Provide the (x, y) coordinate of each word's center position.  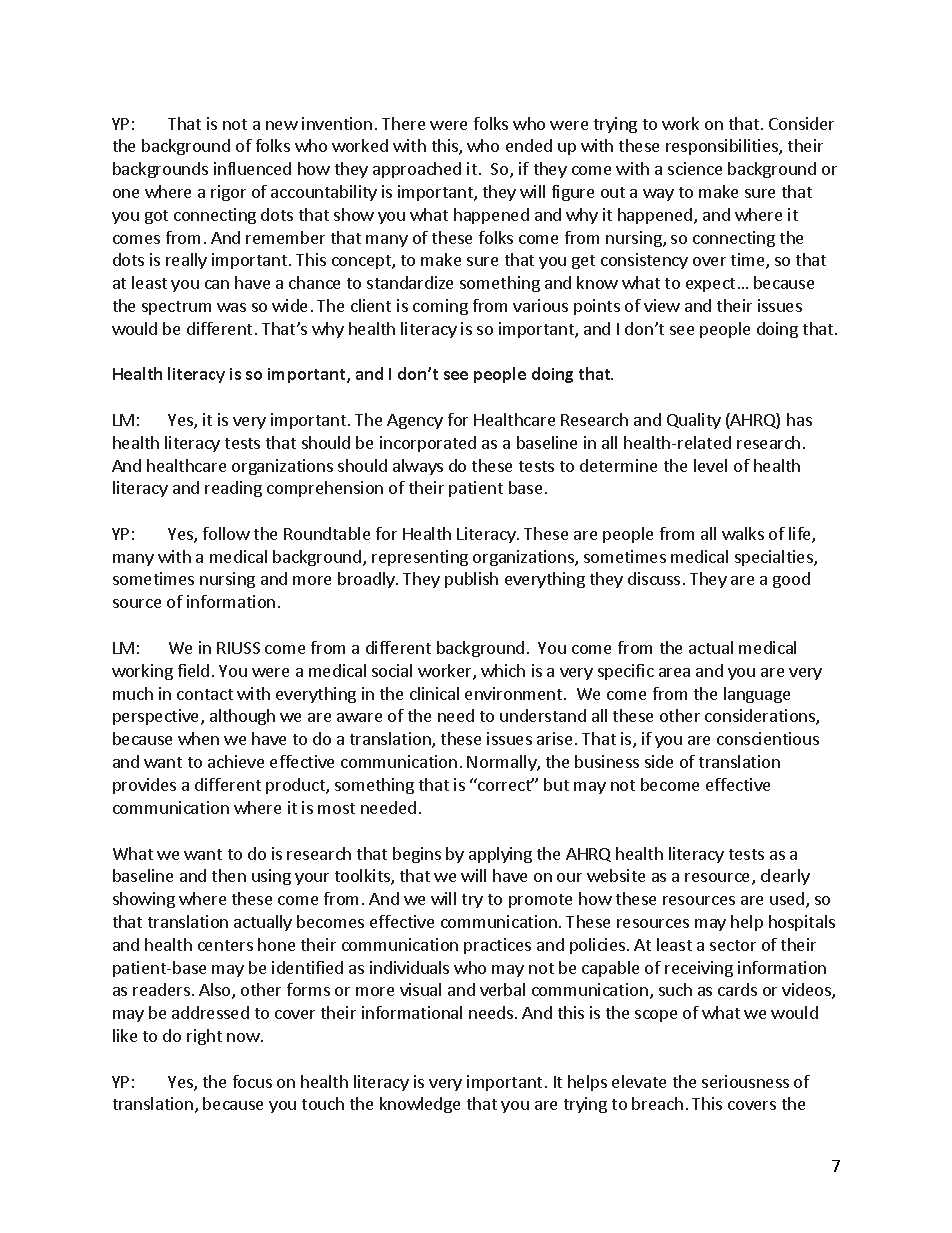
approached (417, 170)
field (193, 670)
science (695, 168)
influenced (252, 168)
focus (252, 1081)
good (791, 580)
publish (471, 580)
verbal (502, 989)
